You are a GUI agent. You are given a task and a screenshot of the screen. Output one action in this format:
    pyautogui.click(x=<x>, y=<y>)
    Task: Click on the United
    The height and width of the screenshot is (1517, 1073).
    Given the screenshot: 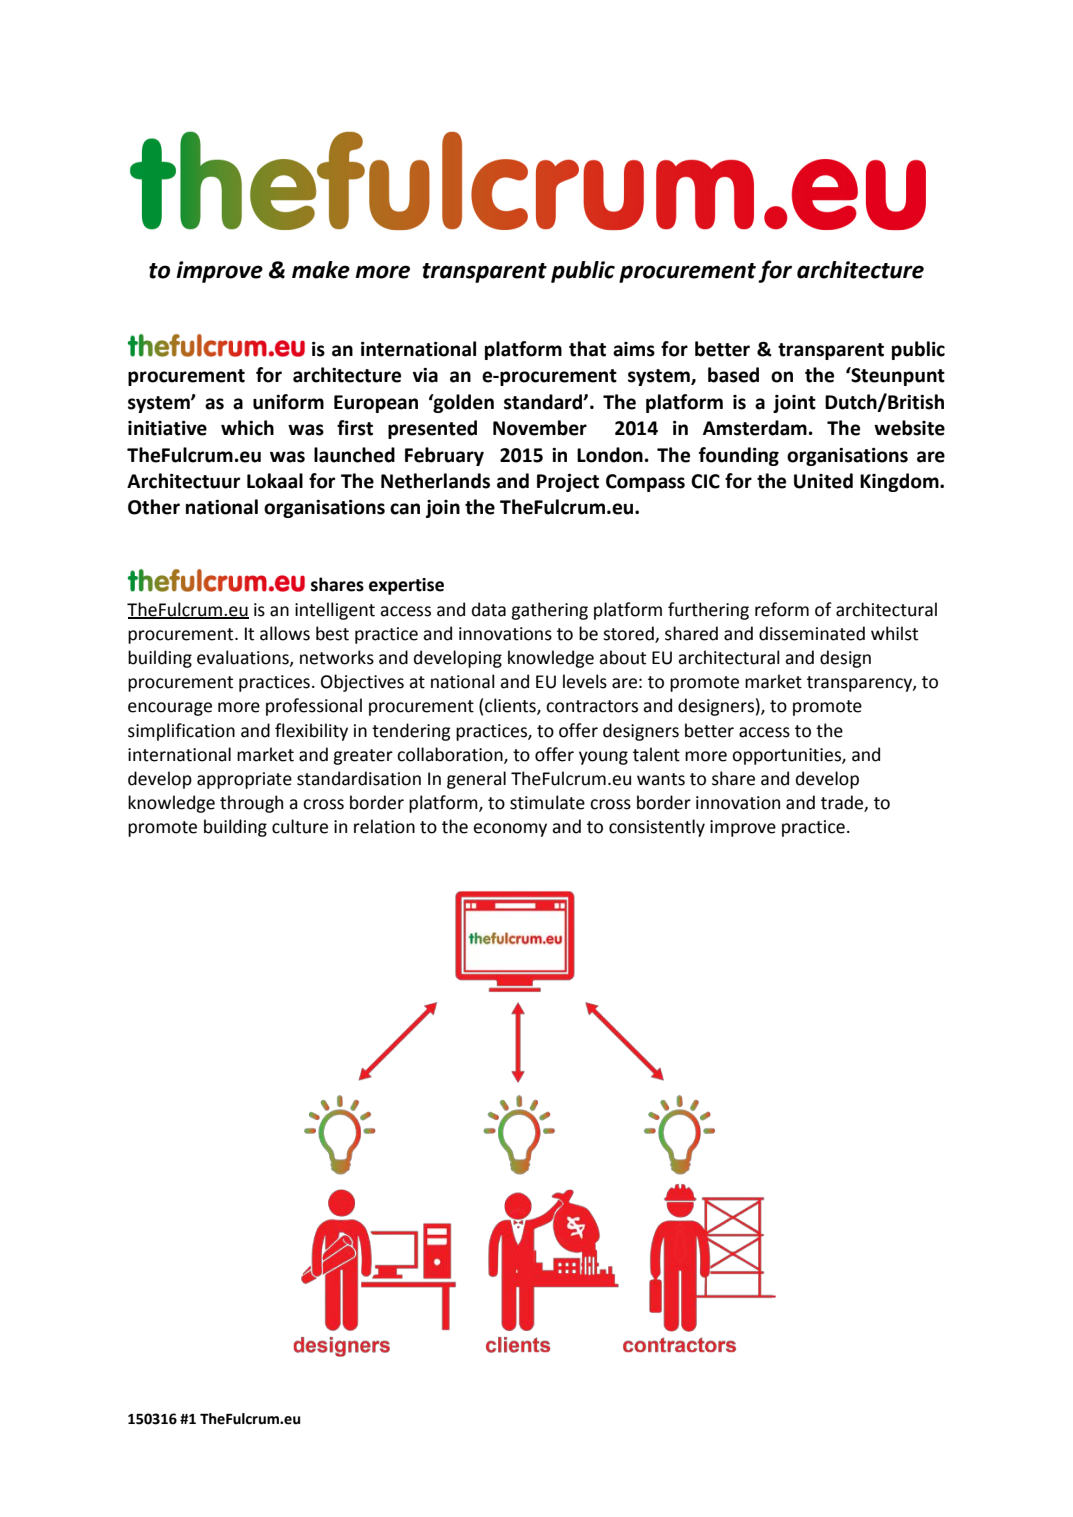 What is the action you would take?
    pyautogui.click(x=823, y=481)
